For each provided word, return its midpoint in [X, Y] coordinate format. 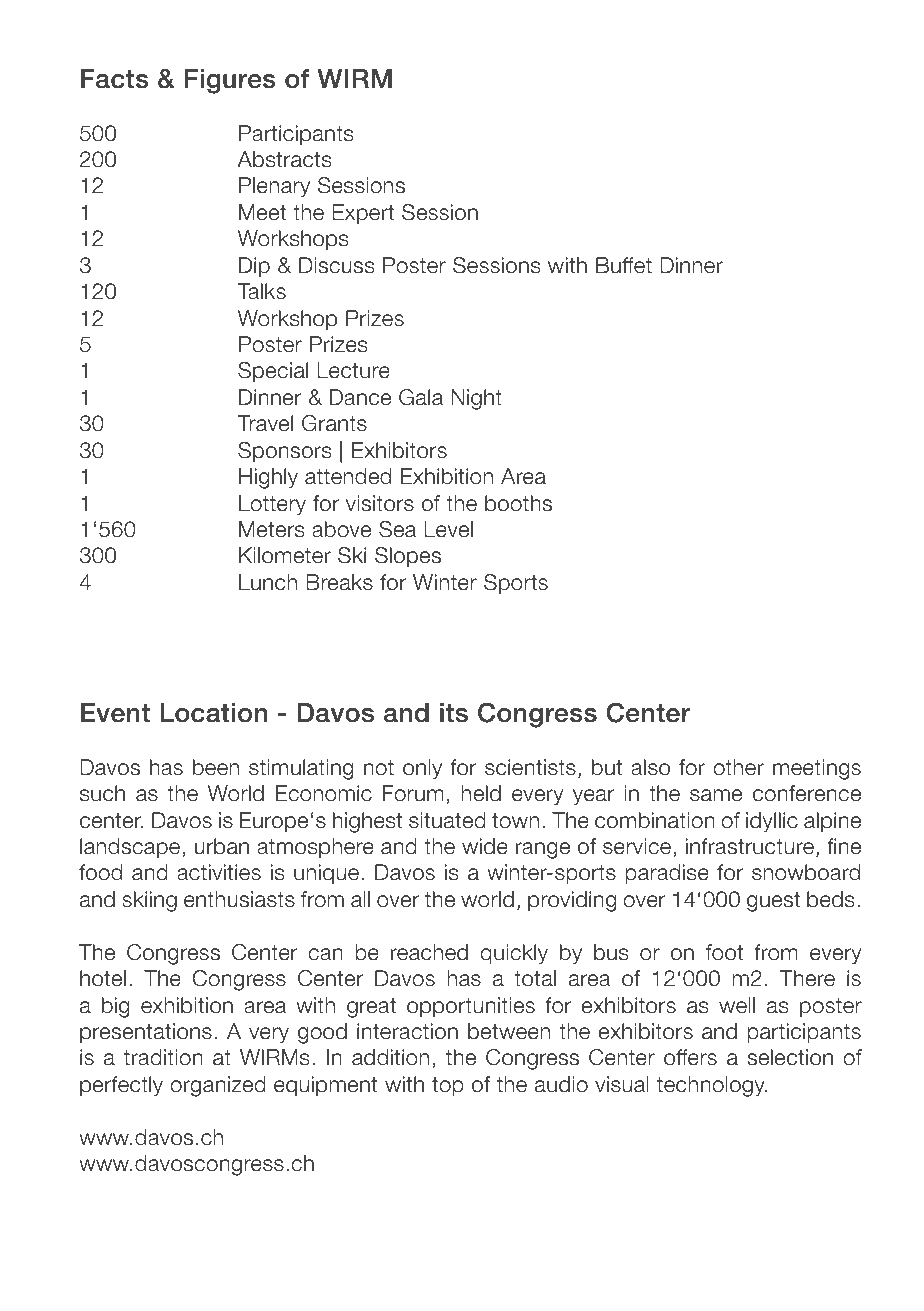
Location [213, 713]
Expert [363, 214]
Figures [230, 81]
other [738, 767]
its [454, 713]
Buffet [624, 265]
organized [218, 1086]
